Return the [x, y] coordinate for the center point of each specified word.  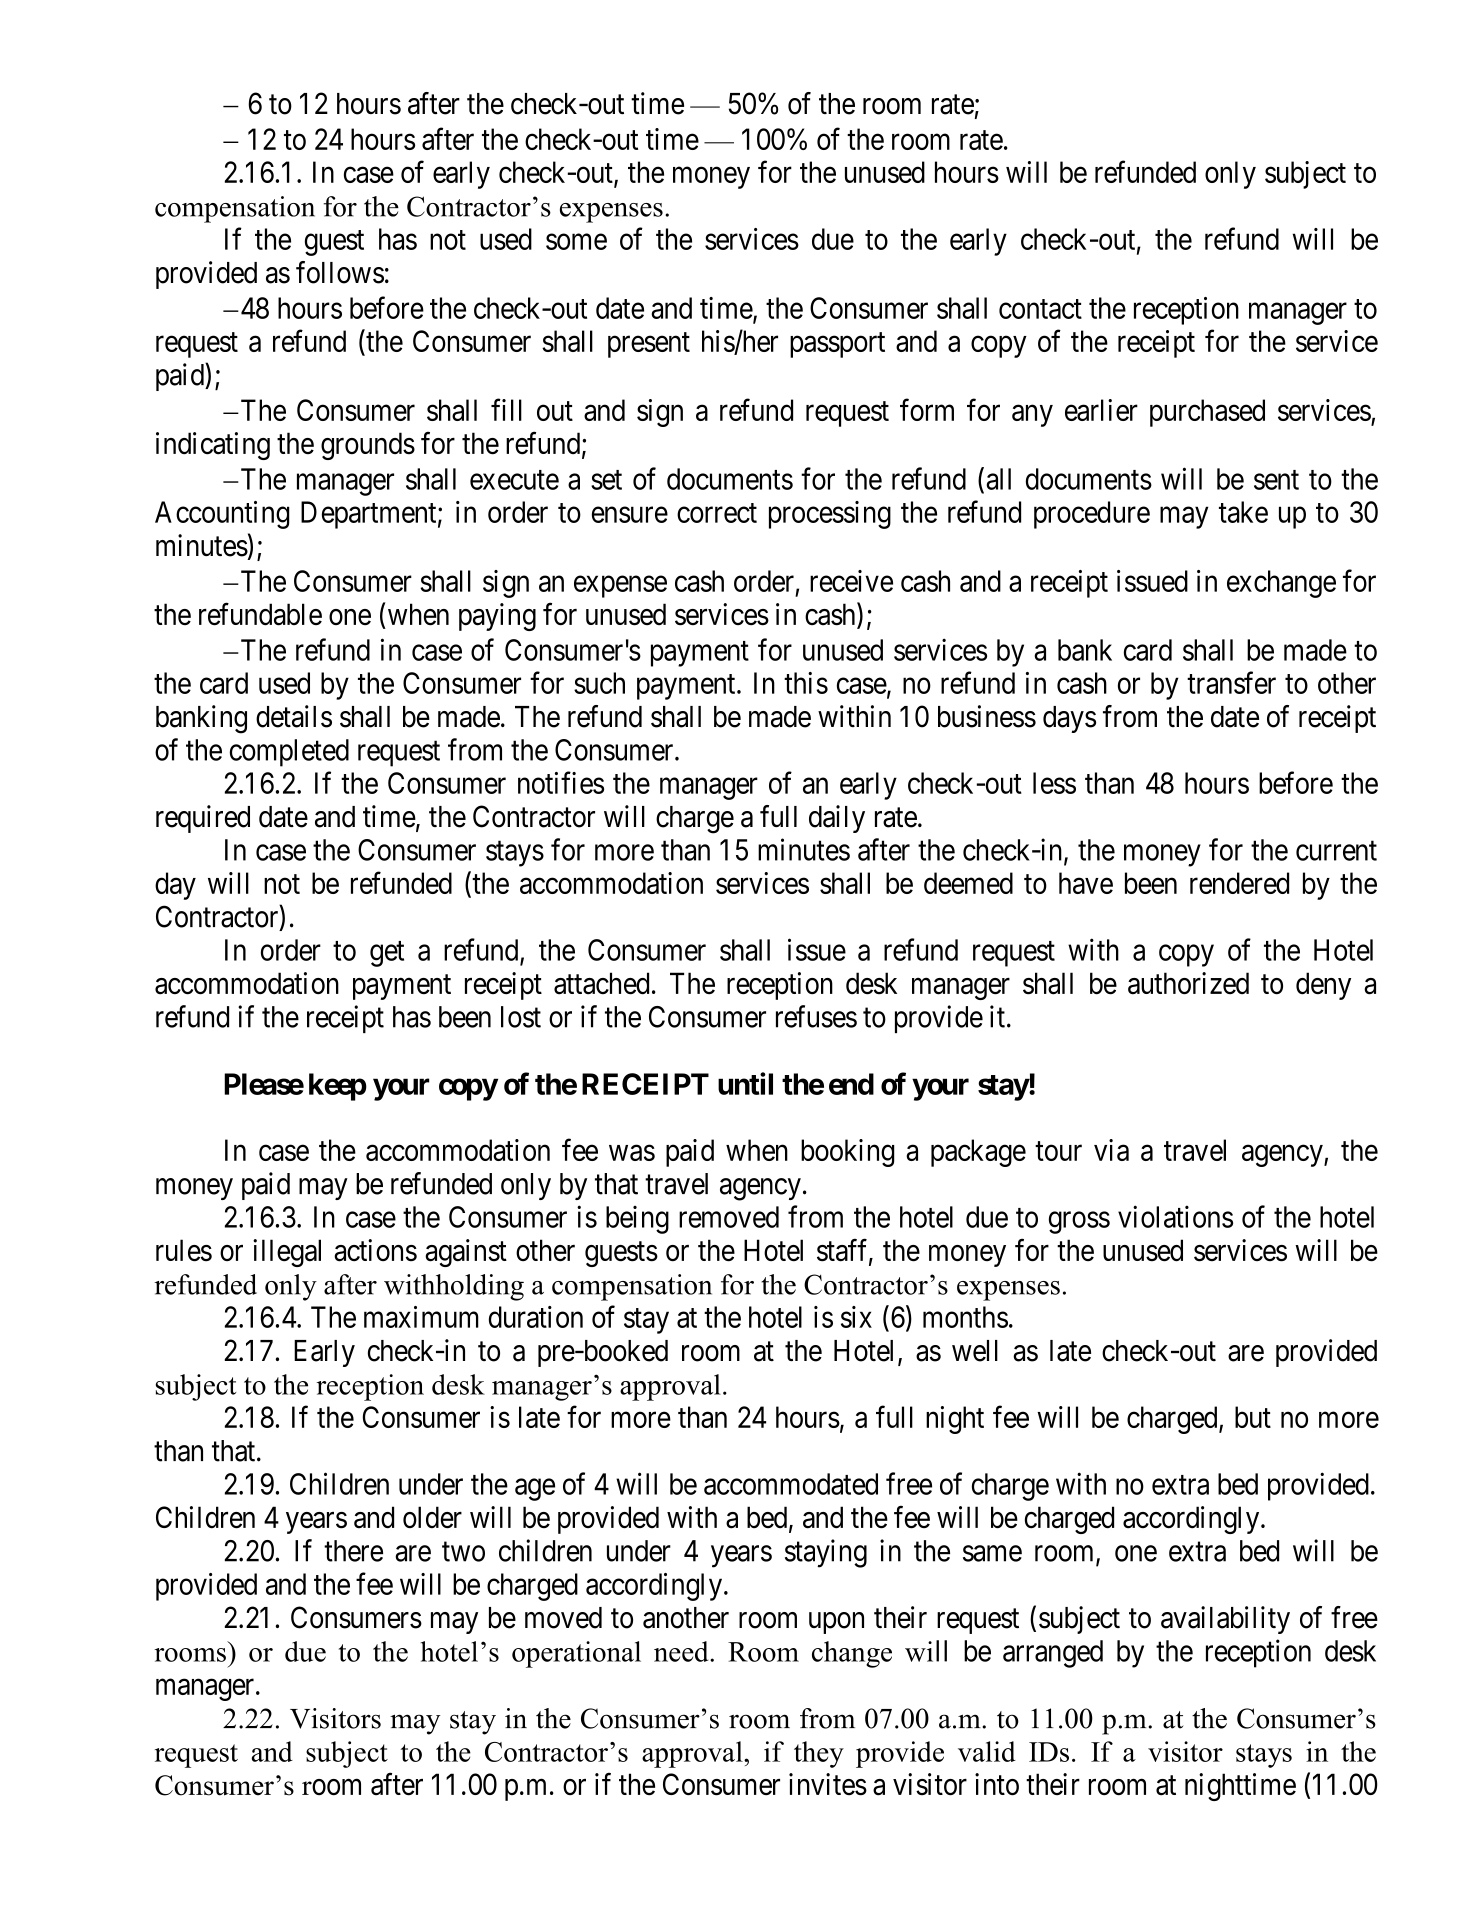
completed [289, 753]
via [1111, 1150]
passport [837, 345]
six [856, 1317]
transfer [1231, 682]
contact [1040, 309]
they [819, 1754]
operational [576, 1654]
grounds [368, 446]
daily [837, 819]
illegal [287, 1253]
